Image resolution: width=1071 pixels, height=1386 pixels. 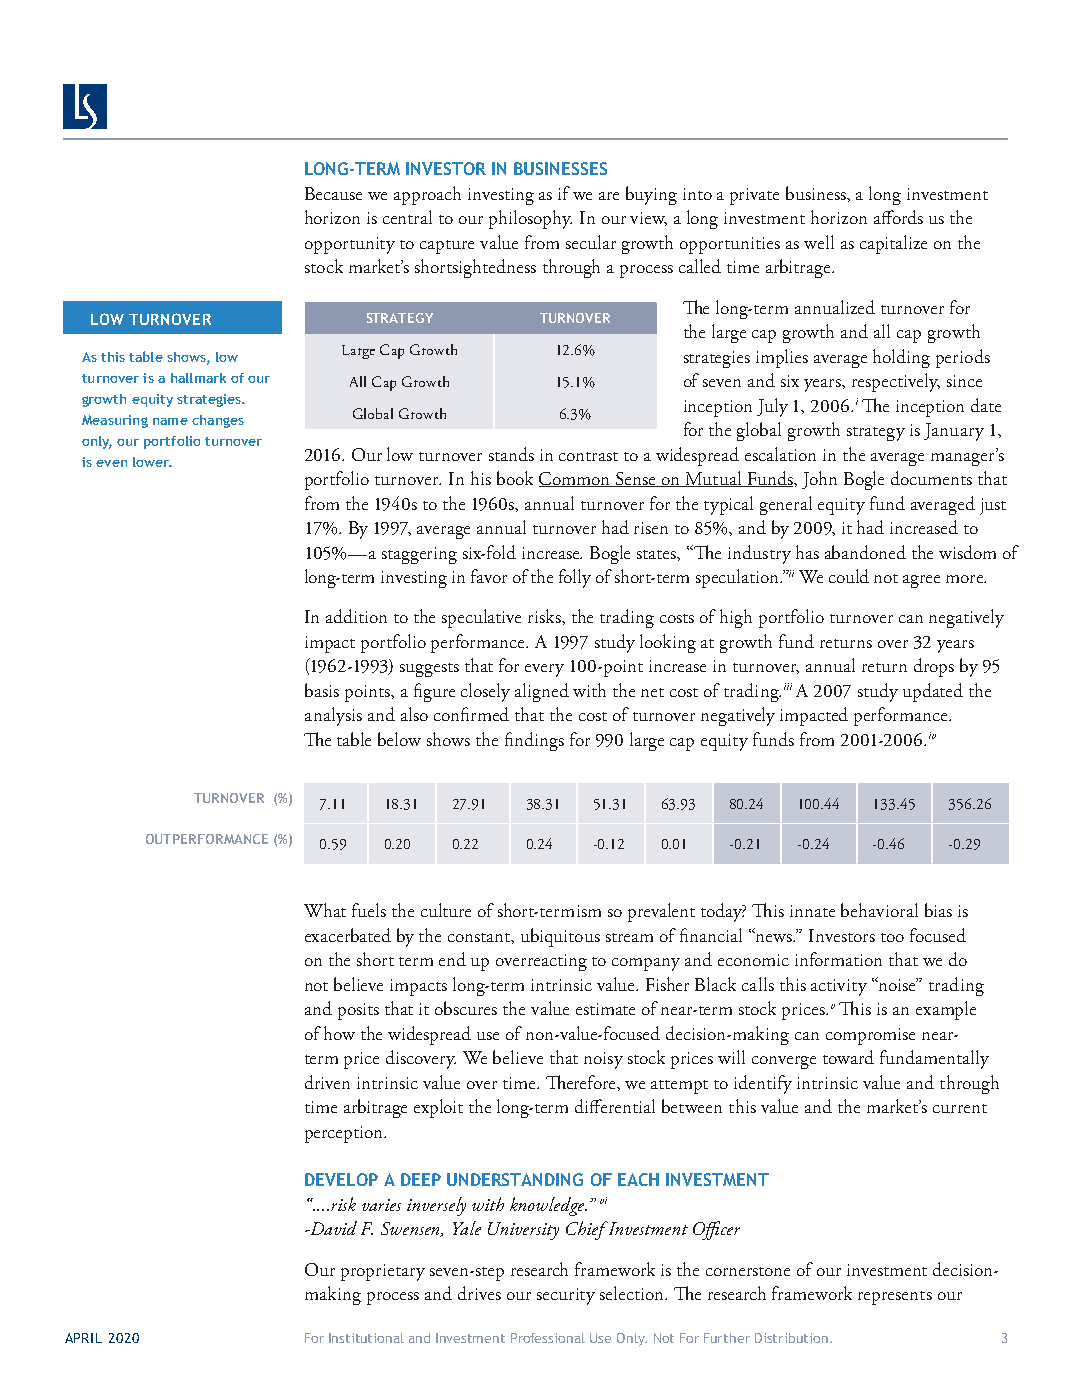 I want to click on name, so click(x=170, y=421).
